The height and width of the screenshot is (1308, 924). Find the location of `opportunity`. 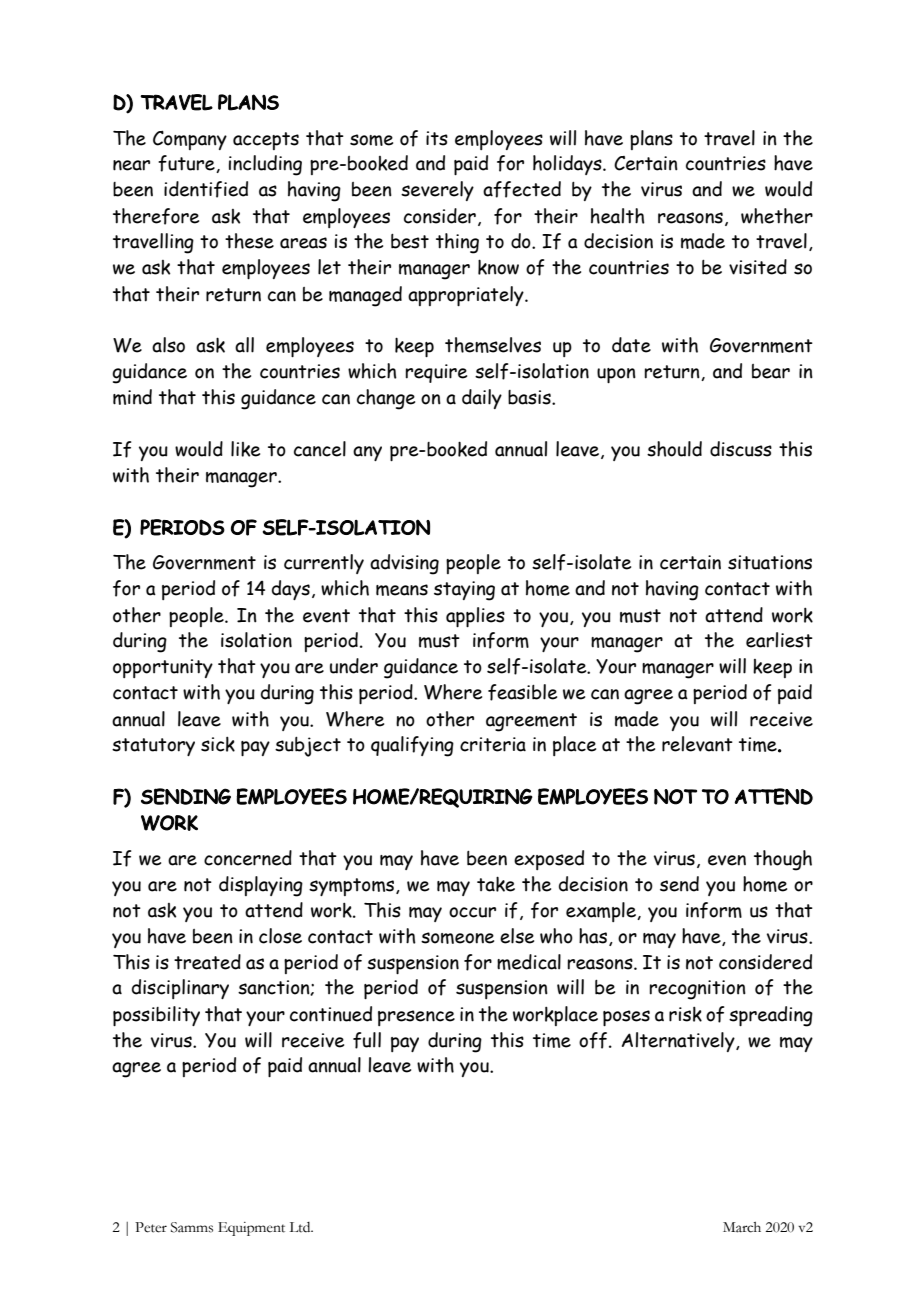

opportunity is located at coordinates (163, 668).
